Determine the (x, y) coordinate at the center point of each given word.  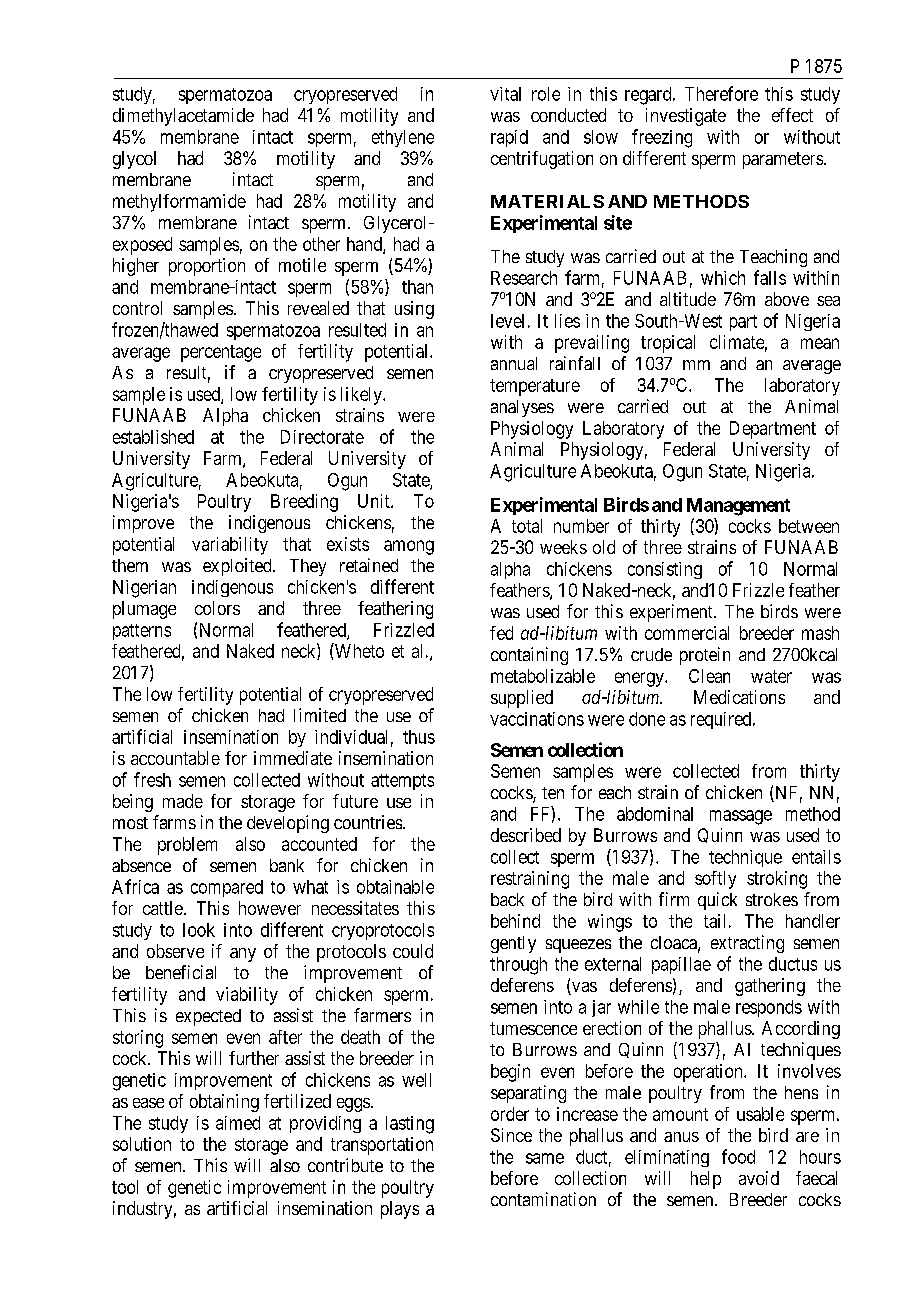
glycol (134, 160)
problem (187, 846)
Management (738, 507)
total (527, 526)
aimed (238, 1123)
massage (741, 817)
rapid (509, 138)
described (526, 835)
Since (511, 1135)
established (153, 437)
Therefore (721, 93)
